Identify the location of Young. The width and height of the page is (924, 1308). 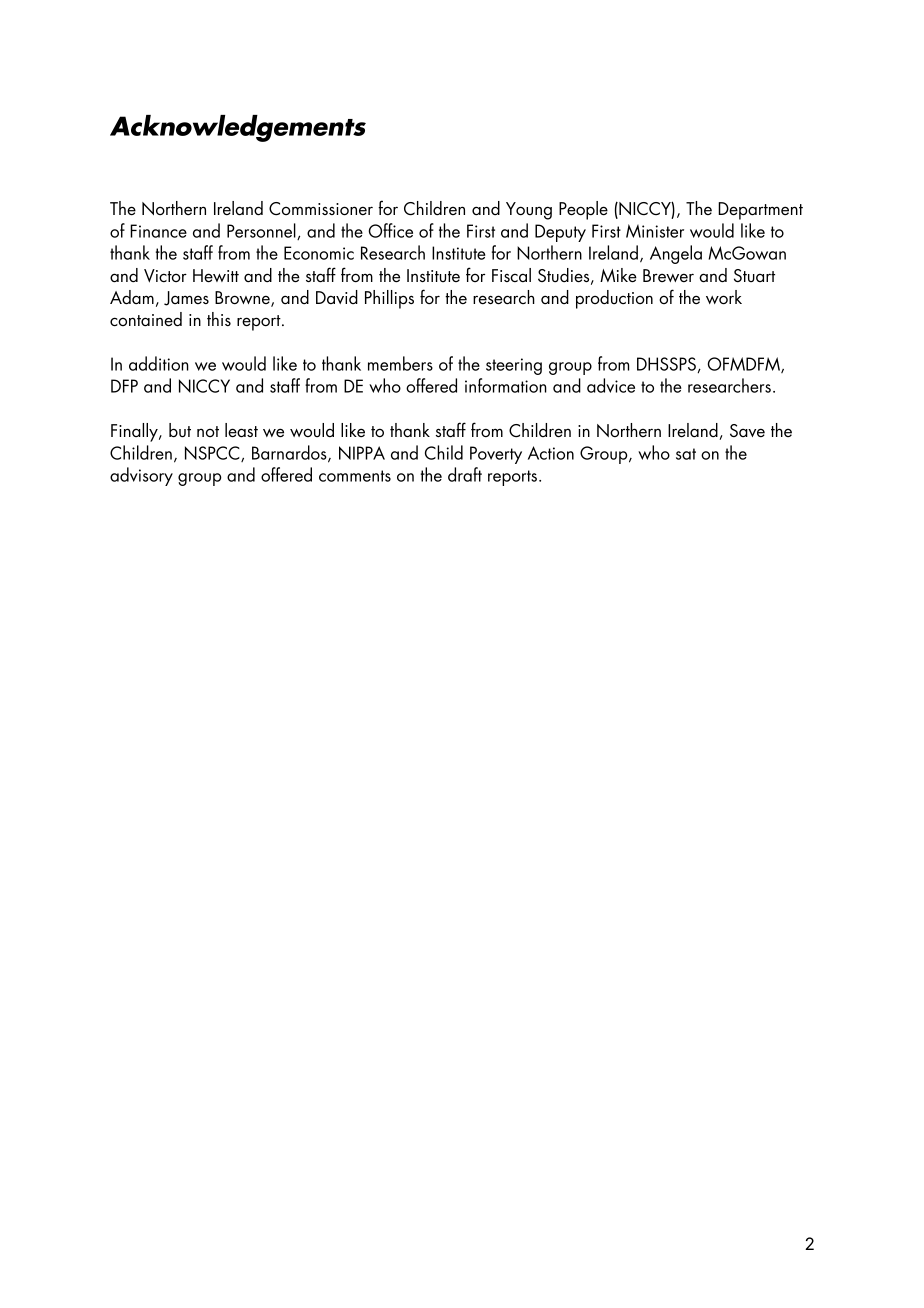
(529, 211).
